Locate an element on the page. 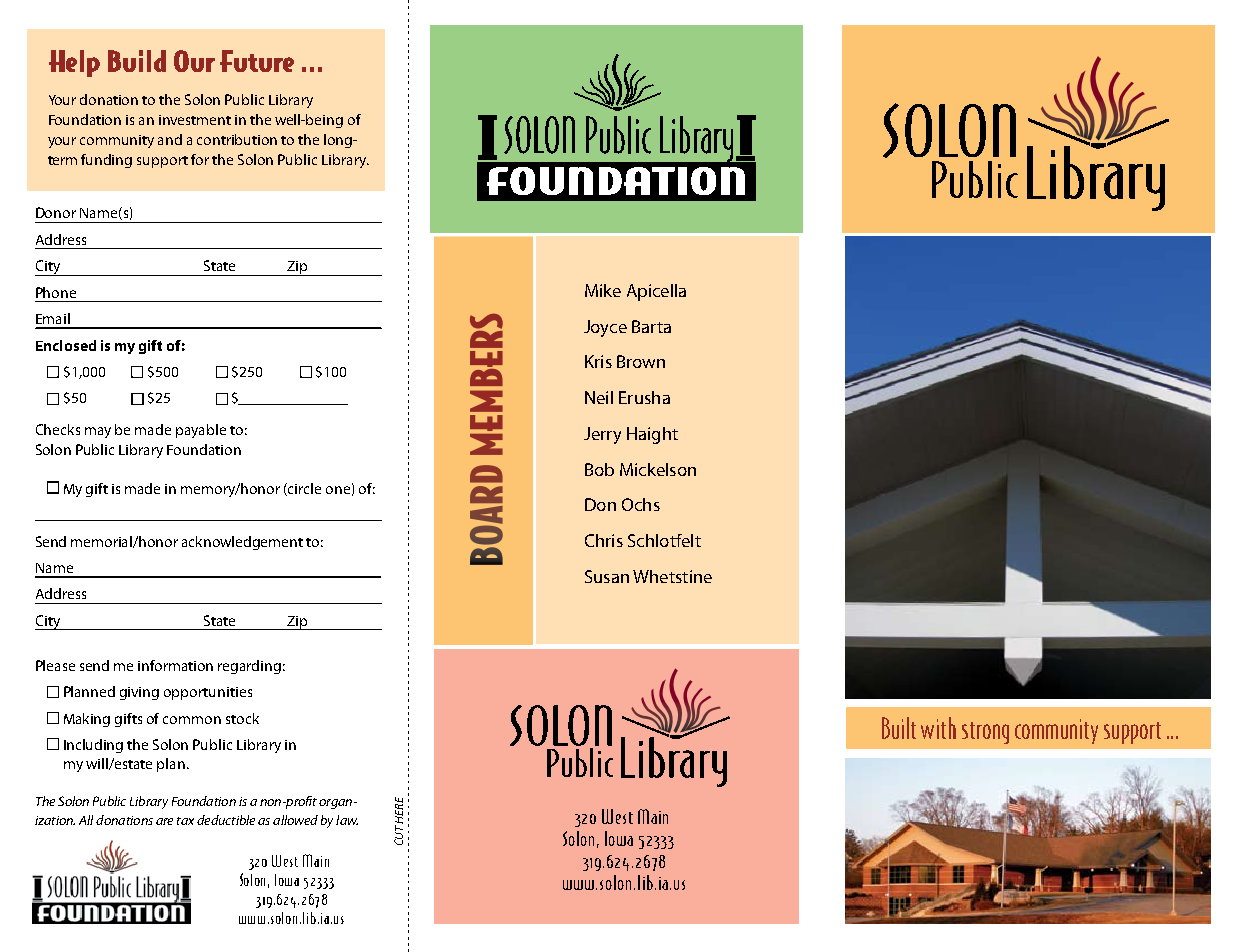 The width and height of the page is (1233, 952). Whetstine is located at coordinates (672, 576).
